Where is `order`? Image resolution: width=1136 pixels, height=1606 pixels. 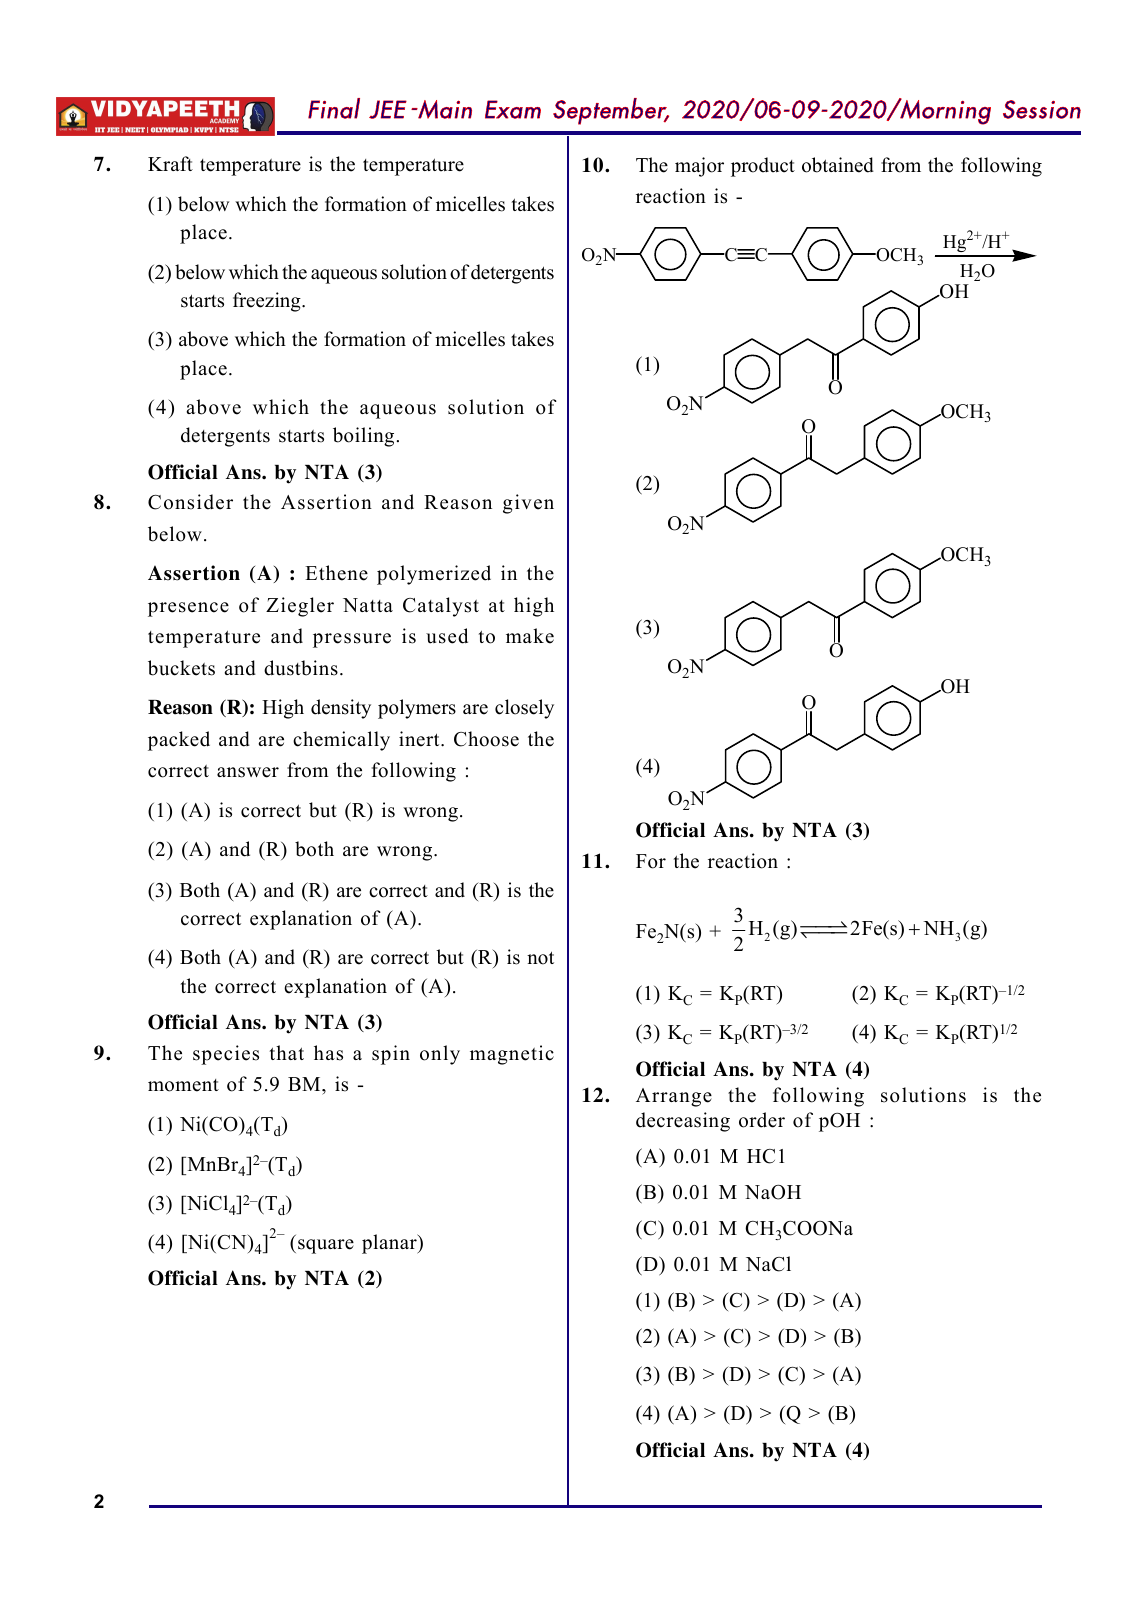 order is located at coordinates (762, 1120).
